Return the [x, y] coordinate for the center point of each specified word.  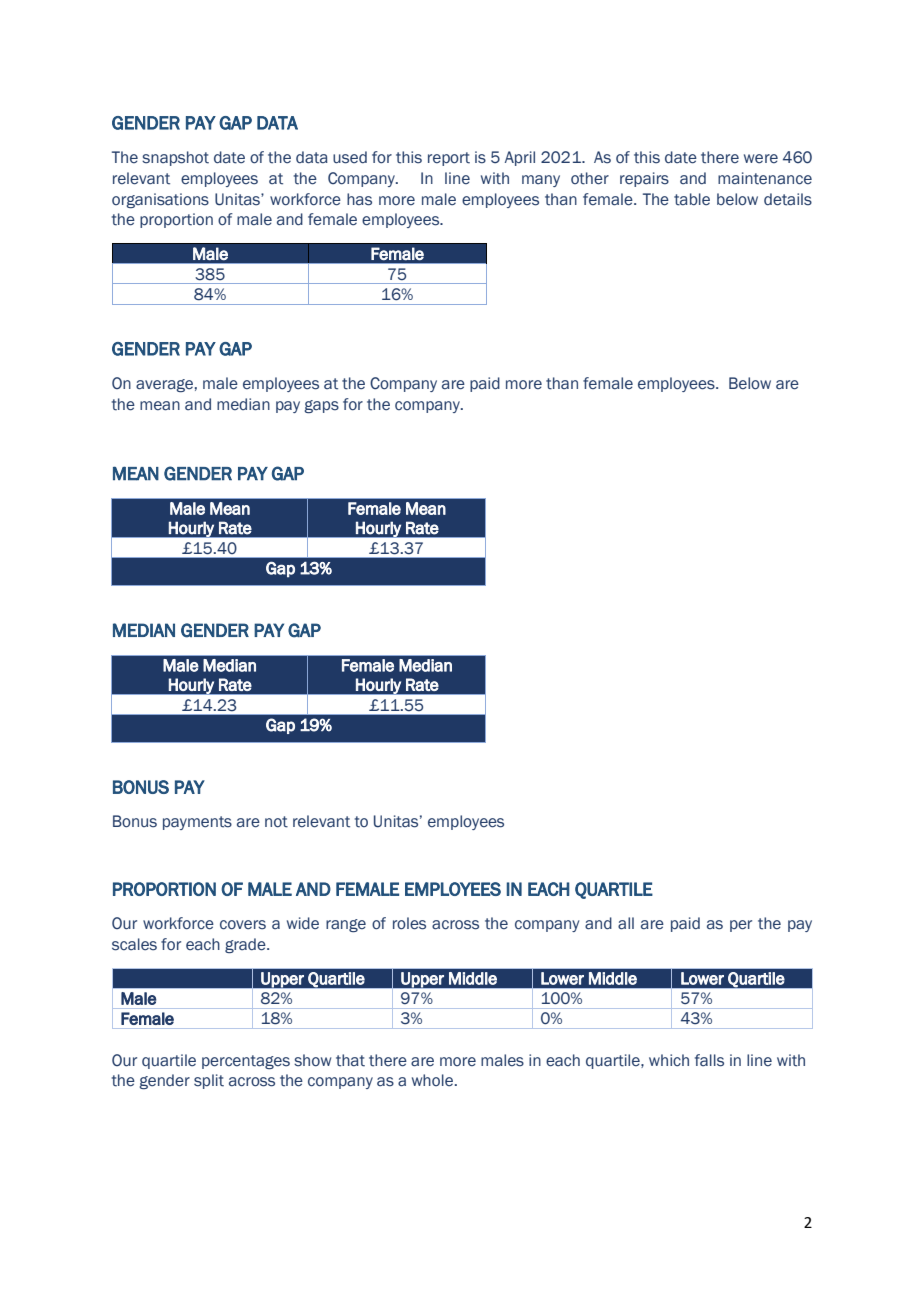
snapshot [175, 158]
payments [197, 823]
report [449, 159]
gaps [322, 406]
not [276, 822]
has [359, 199]
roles [409, 923]
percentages [246, 1062]
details [788, 199]
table [692, 199]
